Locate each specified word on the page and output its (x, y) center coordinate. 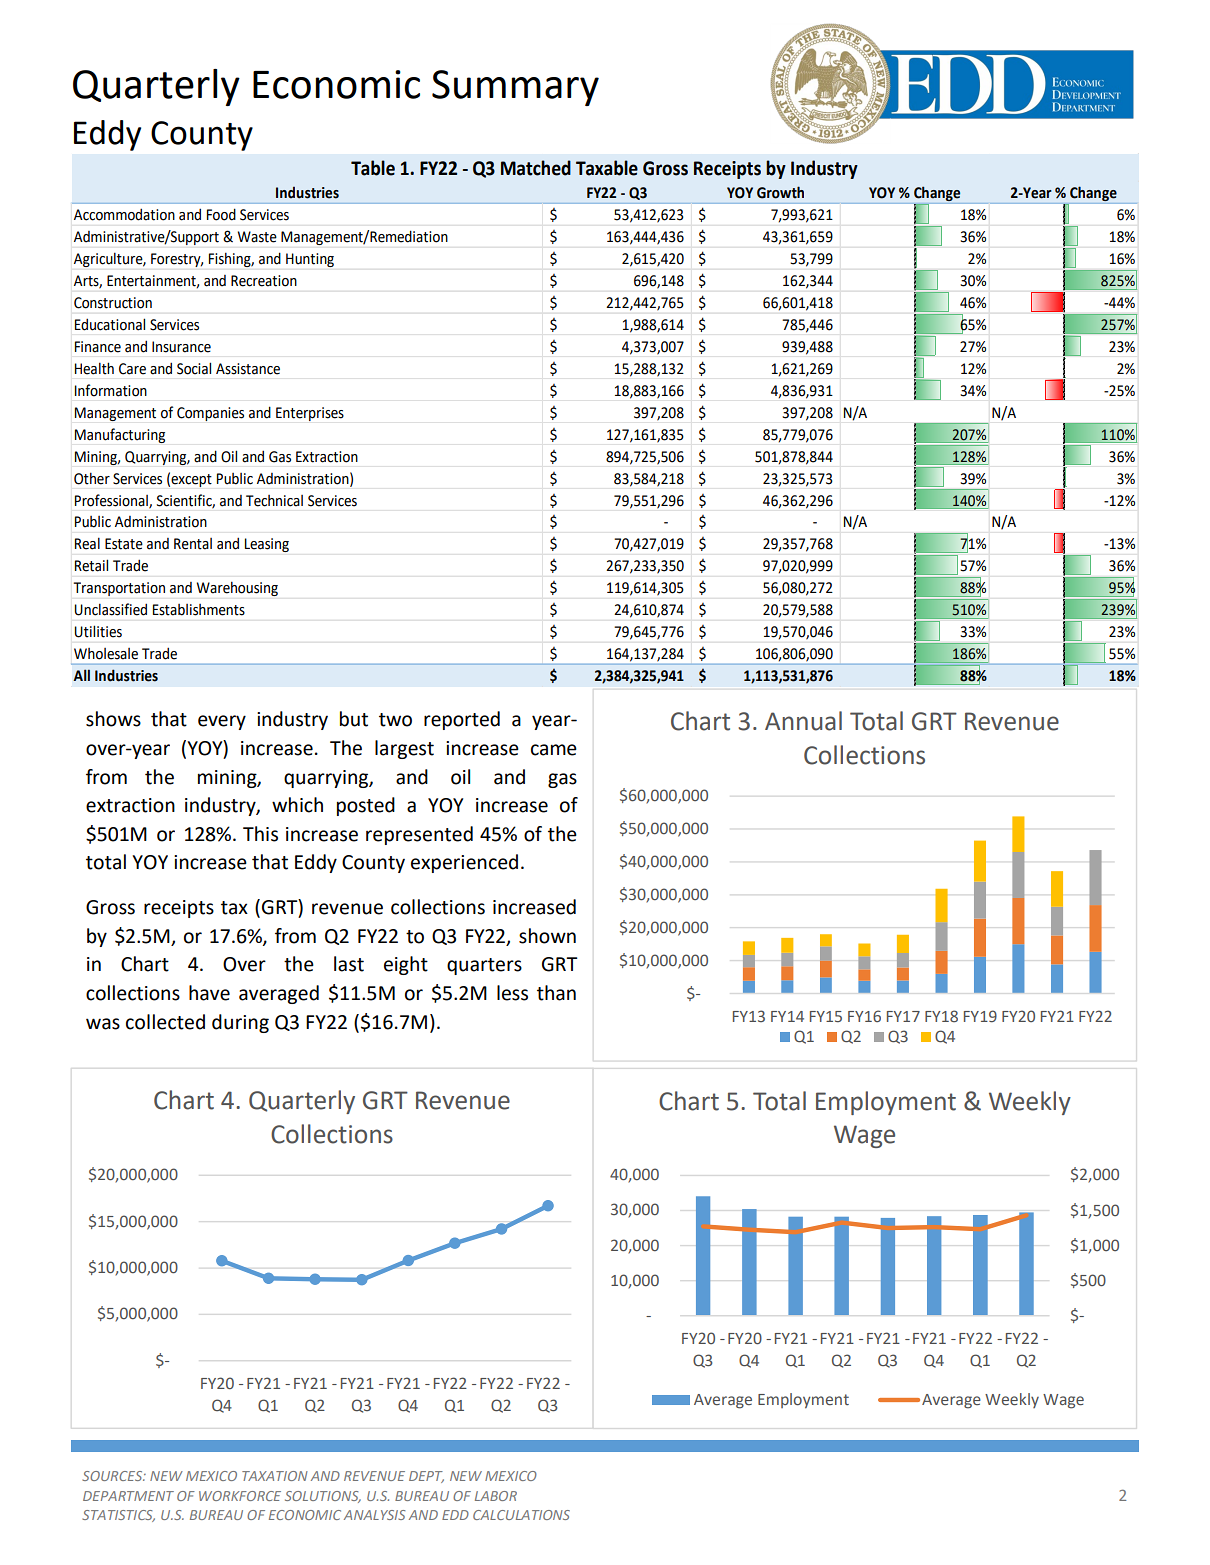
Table (373, 168)
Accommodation (124, 214)
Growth (780, 192)
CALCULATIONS (521, 1515)
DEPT (426, 1477)
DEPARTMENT (128, 1496)
